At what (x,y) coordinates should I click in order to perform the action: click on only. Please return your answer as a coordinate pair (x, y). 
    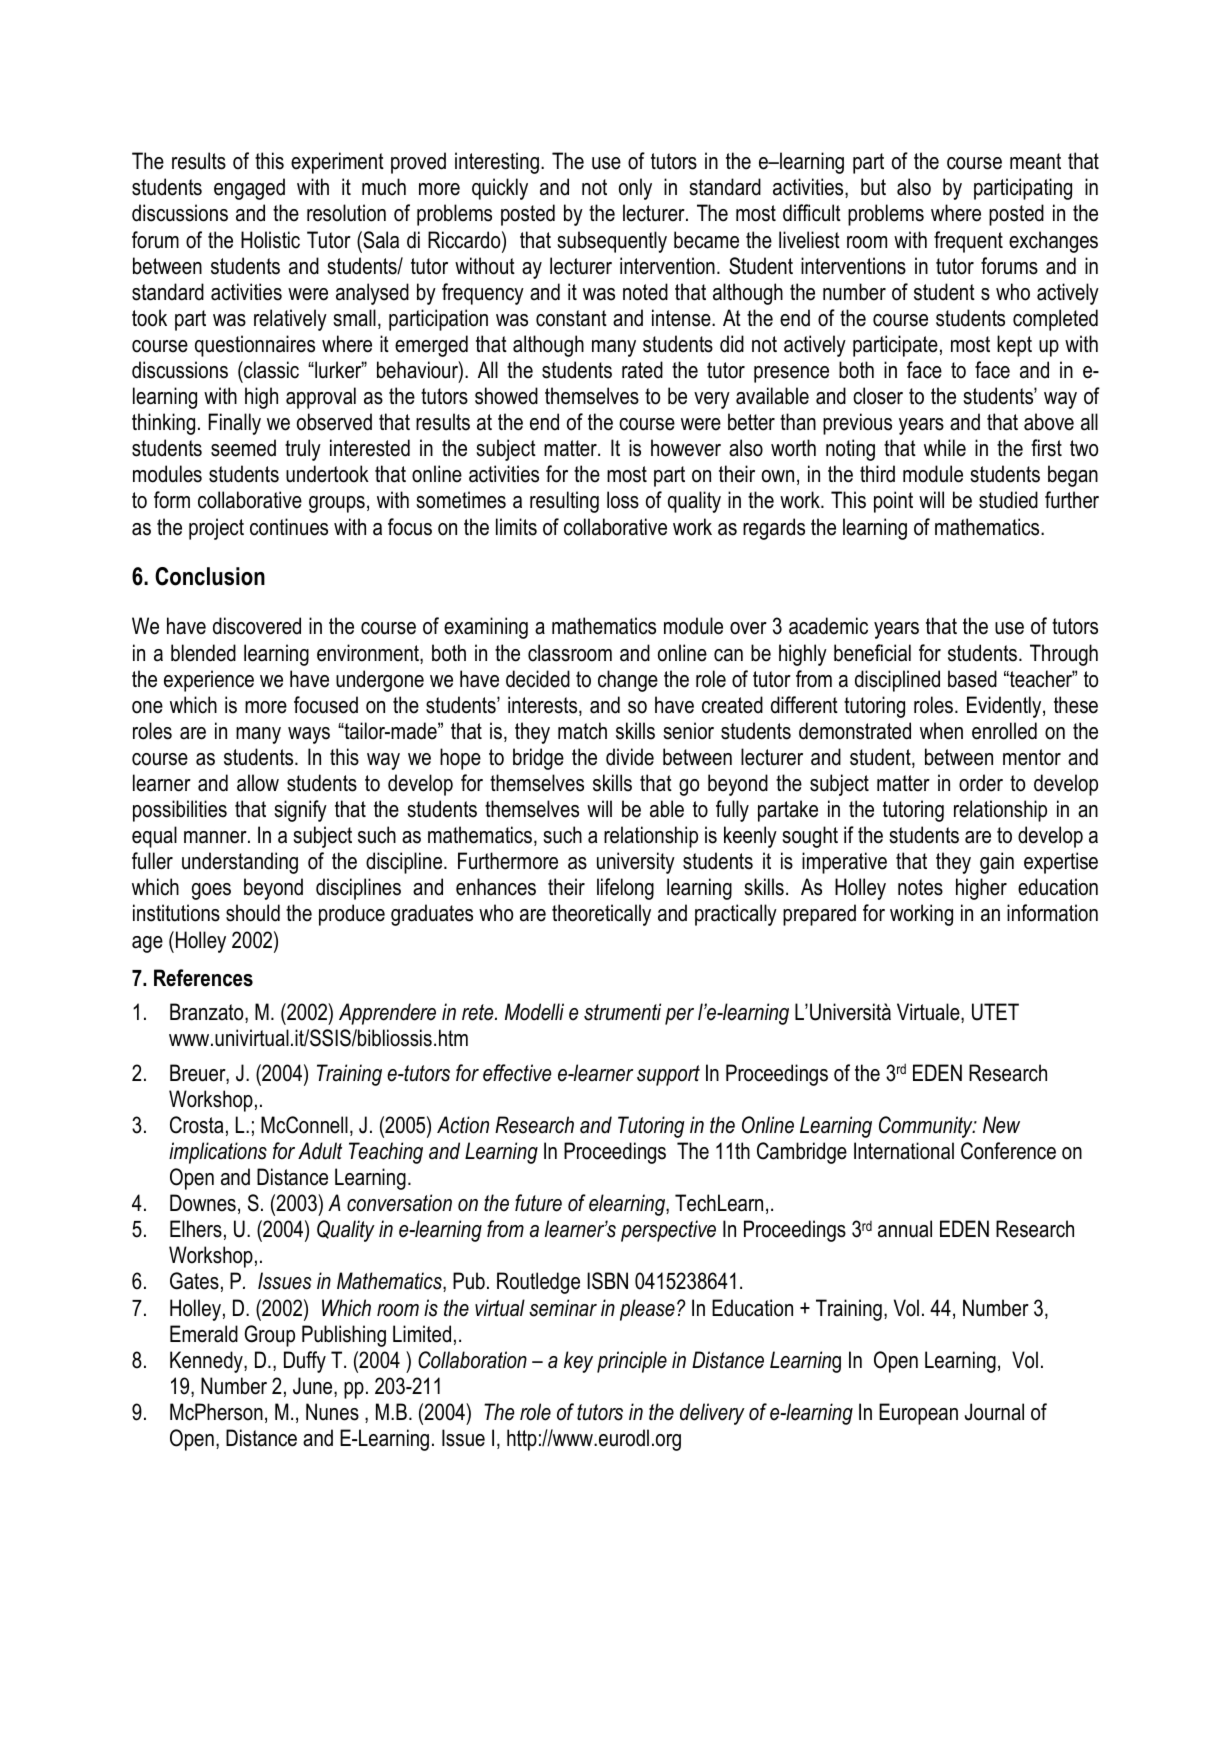
    Looking at the image, I should click on (635, 189).
